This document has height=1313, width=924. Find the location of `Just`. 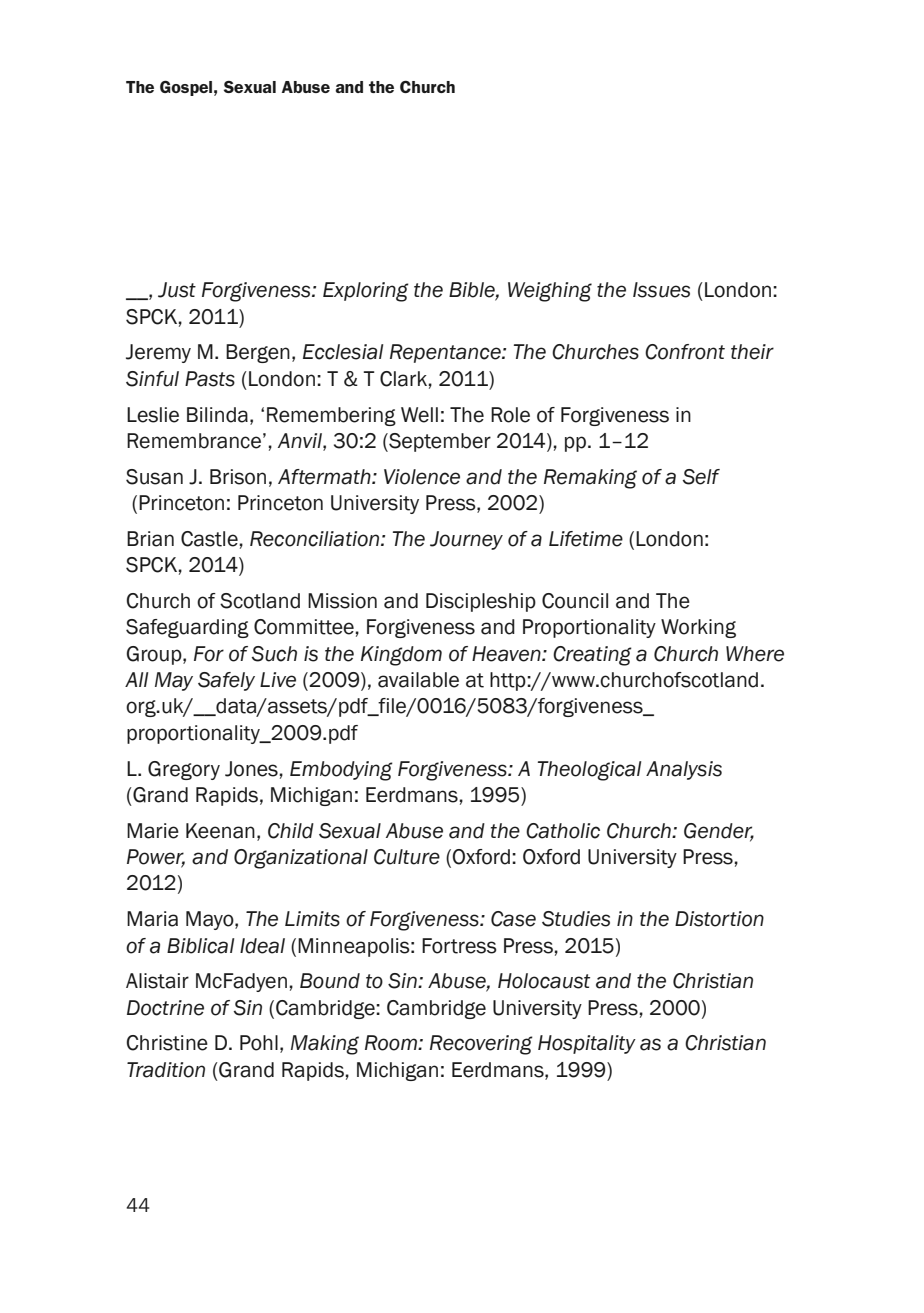

Just is located at coordinates (177, 290).
